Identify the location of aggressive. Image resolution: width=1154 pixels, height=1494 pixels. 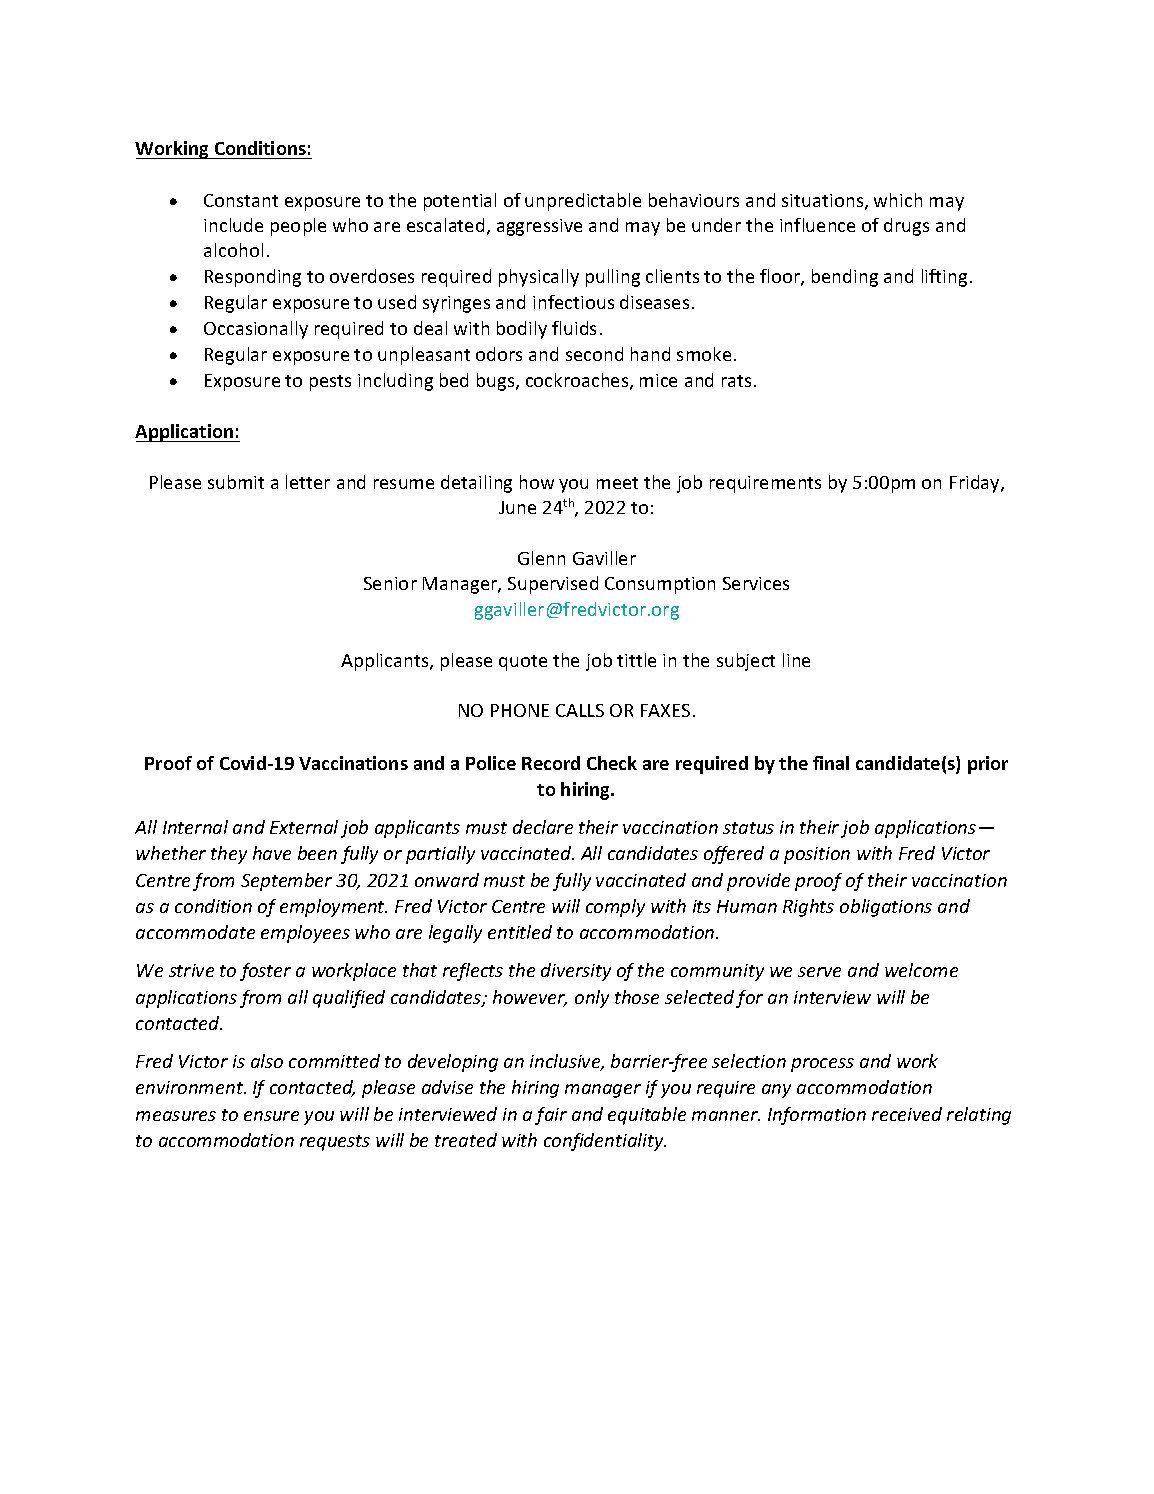
(539, 227).
